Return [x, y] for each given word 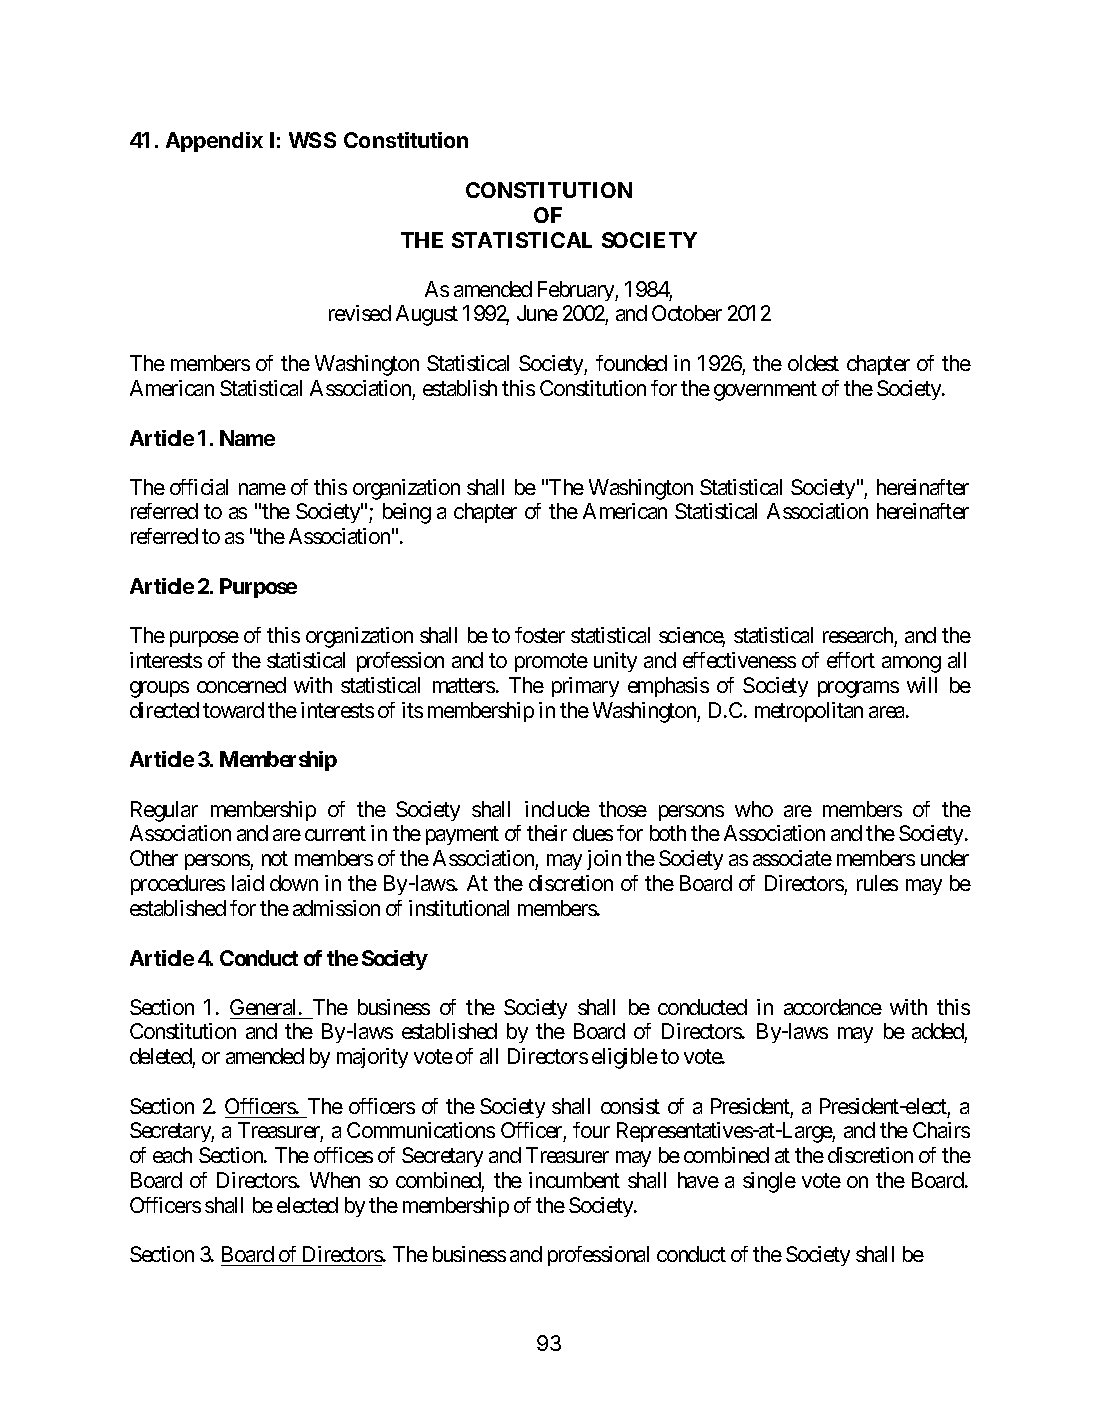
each [172, 1155]
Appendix [214, 142]
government [765, 391]
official [199, 487]
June [537, 313]
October [687, 313]
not [275, 859]
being [407, 513]
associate [792, 858]
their [547, 833]
